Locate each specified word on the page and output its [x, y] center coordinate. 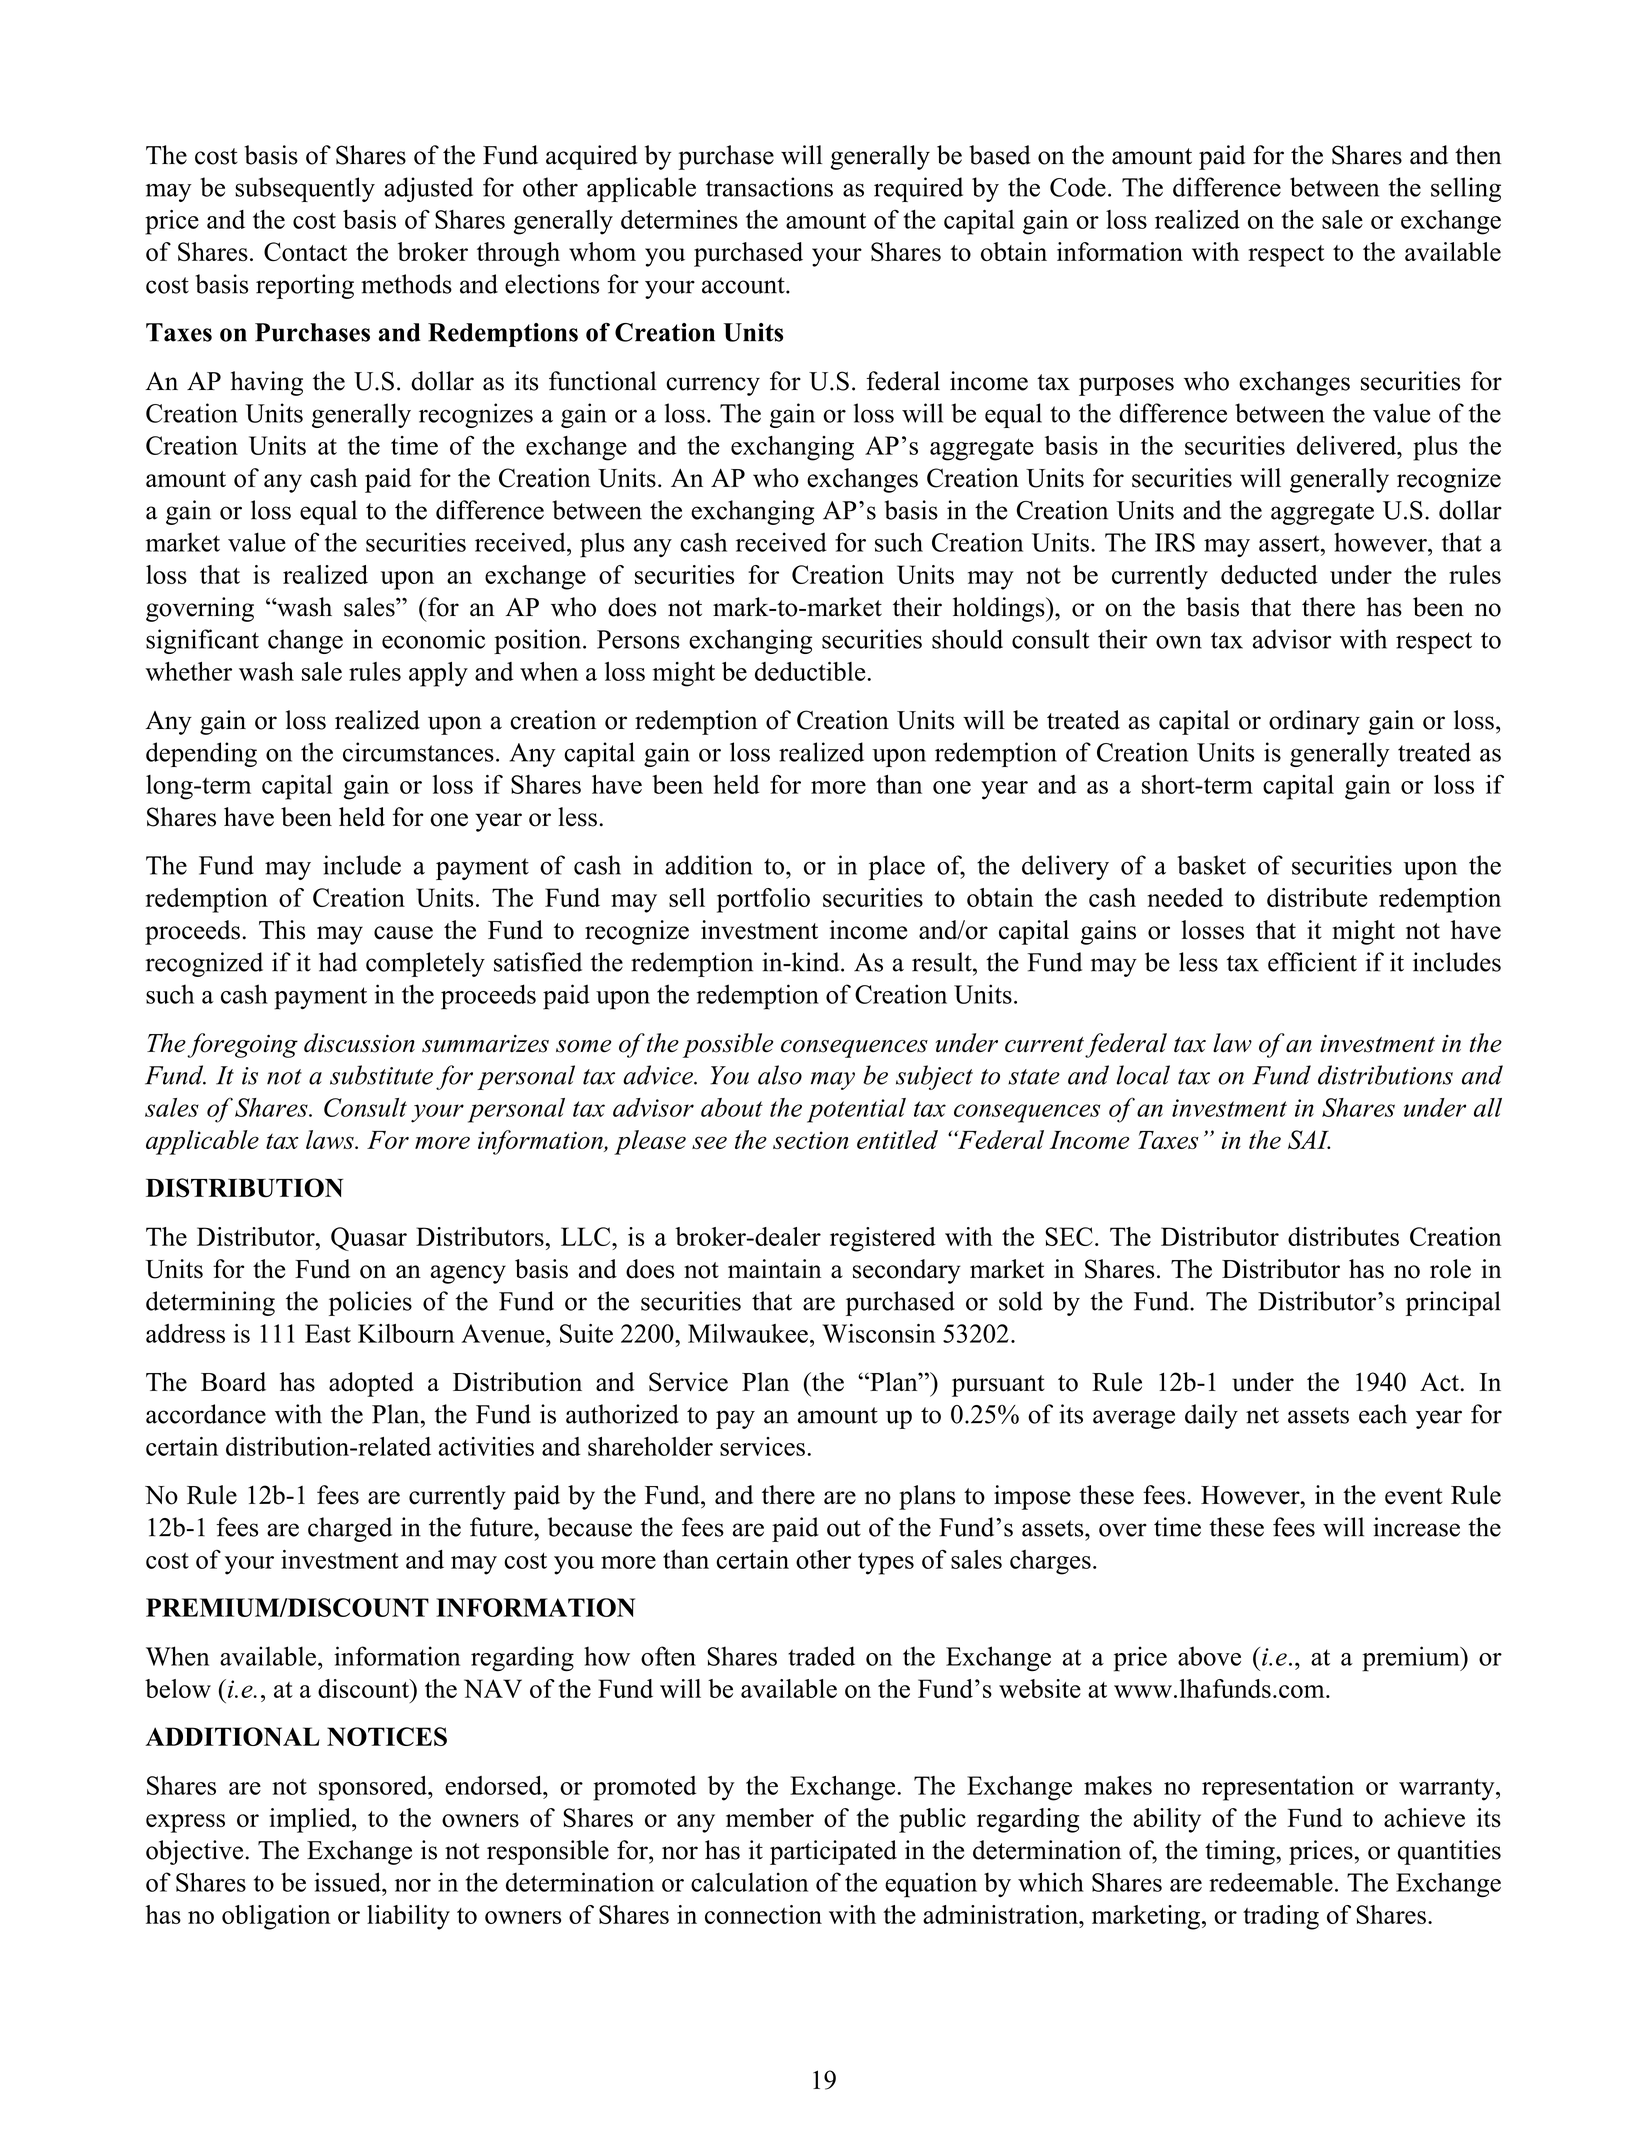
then [1478, 155]
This [282, 930]
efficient [1312, 962]
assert [1290, 543]
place [897, 867]
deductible [811, 671]
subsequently [305, 189]
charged [350, 1529]
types [886, 1564]
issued [348, 1882]
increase [1416, 1527]
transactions [769, 187]
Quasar [369, 1239]
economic [433, 639]
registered [883, 1239]
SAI [1309, 1140]
